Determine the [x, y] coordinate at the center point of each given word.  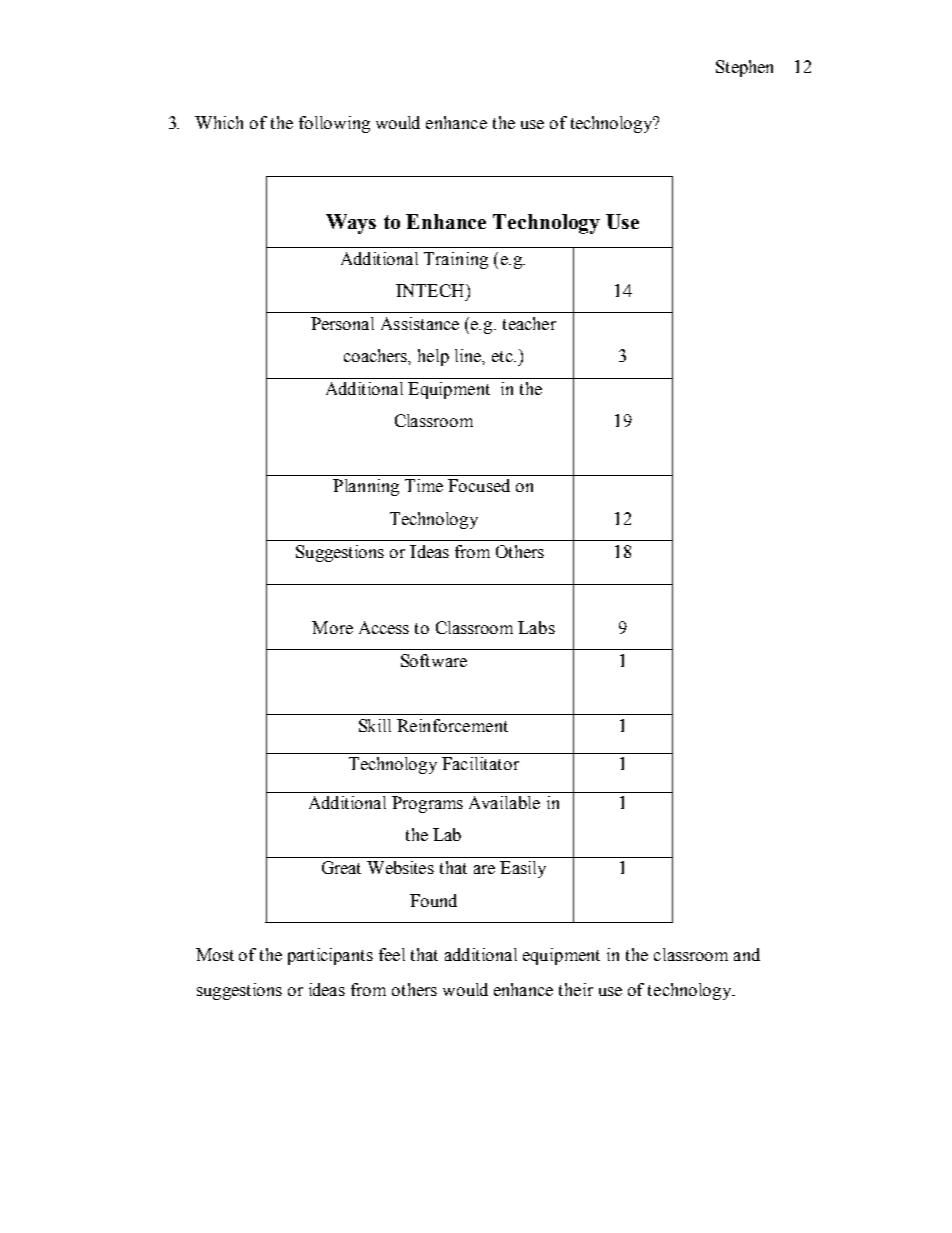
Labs [536, 627]
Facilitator [480, 763]
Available [504, 802]
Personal [342, 323]
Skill [375, 725]
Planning [366, 487]
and [747, 954]
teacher [529, 323]
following [334, 124]
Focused [479, 485]
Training [456, 260]
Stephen [744, 68]
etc [503, 356]
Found [433, 900]
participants [330, 956]
